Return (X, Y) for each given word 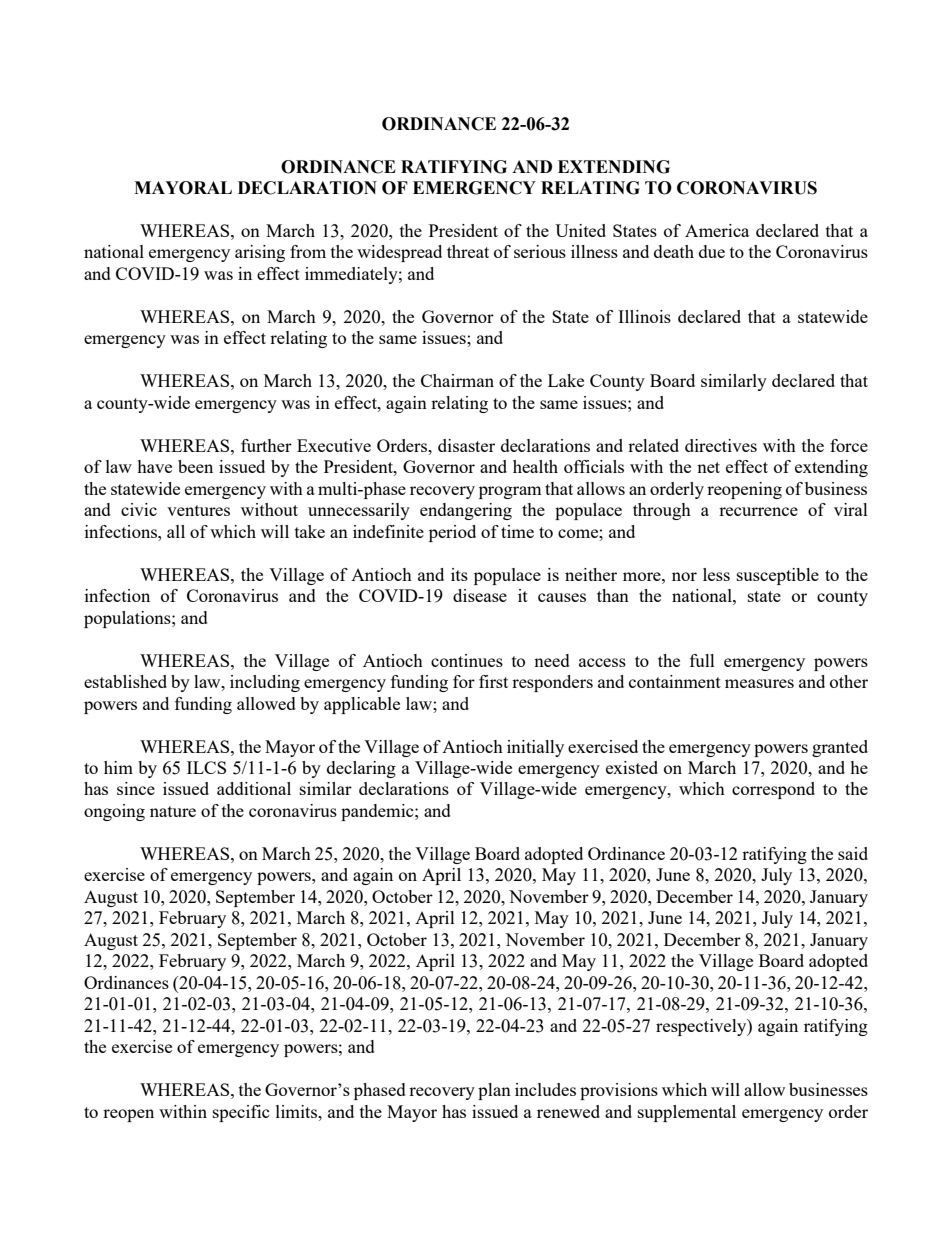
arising (260, 253)
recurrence (758, 511)
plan (494, 1091)
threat (468, 251)
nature (173, 811)
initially (535, 748)
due (712, 251)
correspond (773, 790)
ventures (198, 510)
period (452, 533)
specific (241, 1113)
